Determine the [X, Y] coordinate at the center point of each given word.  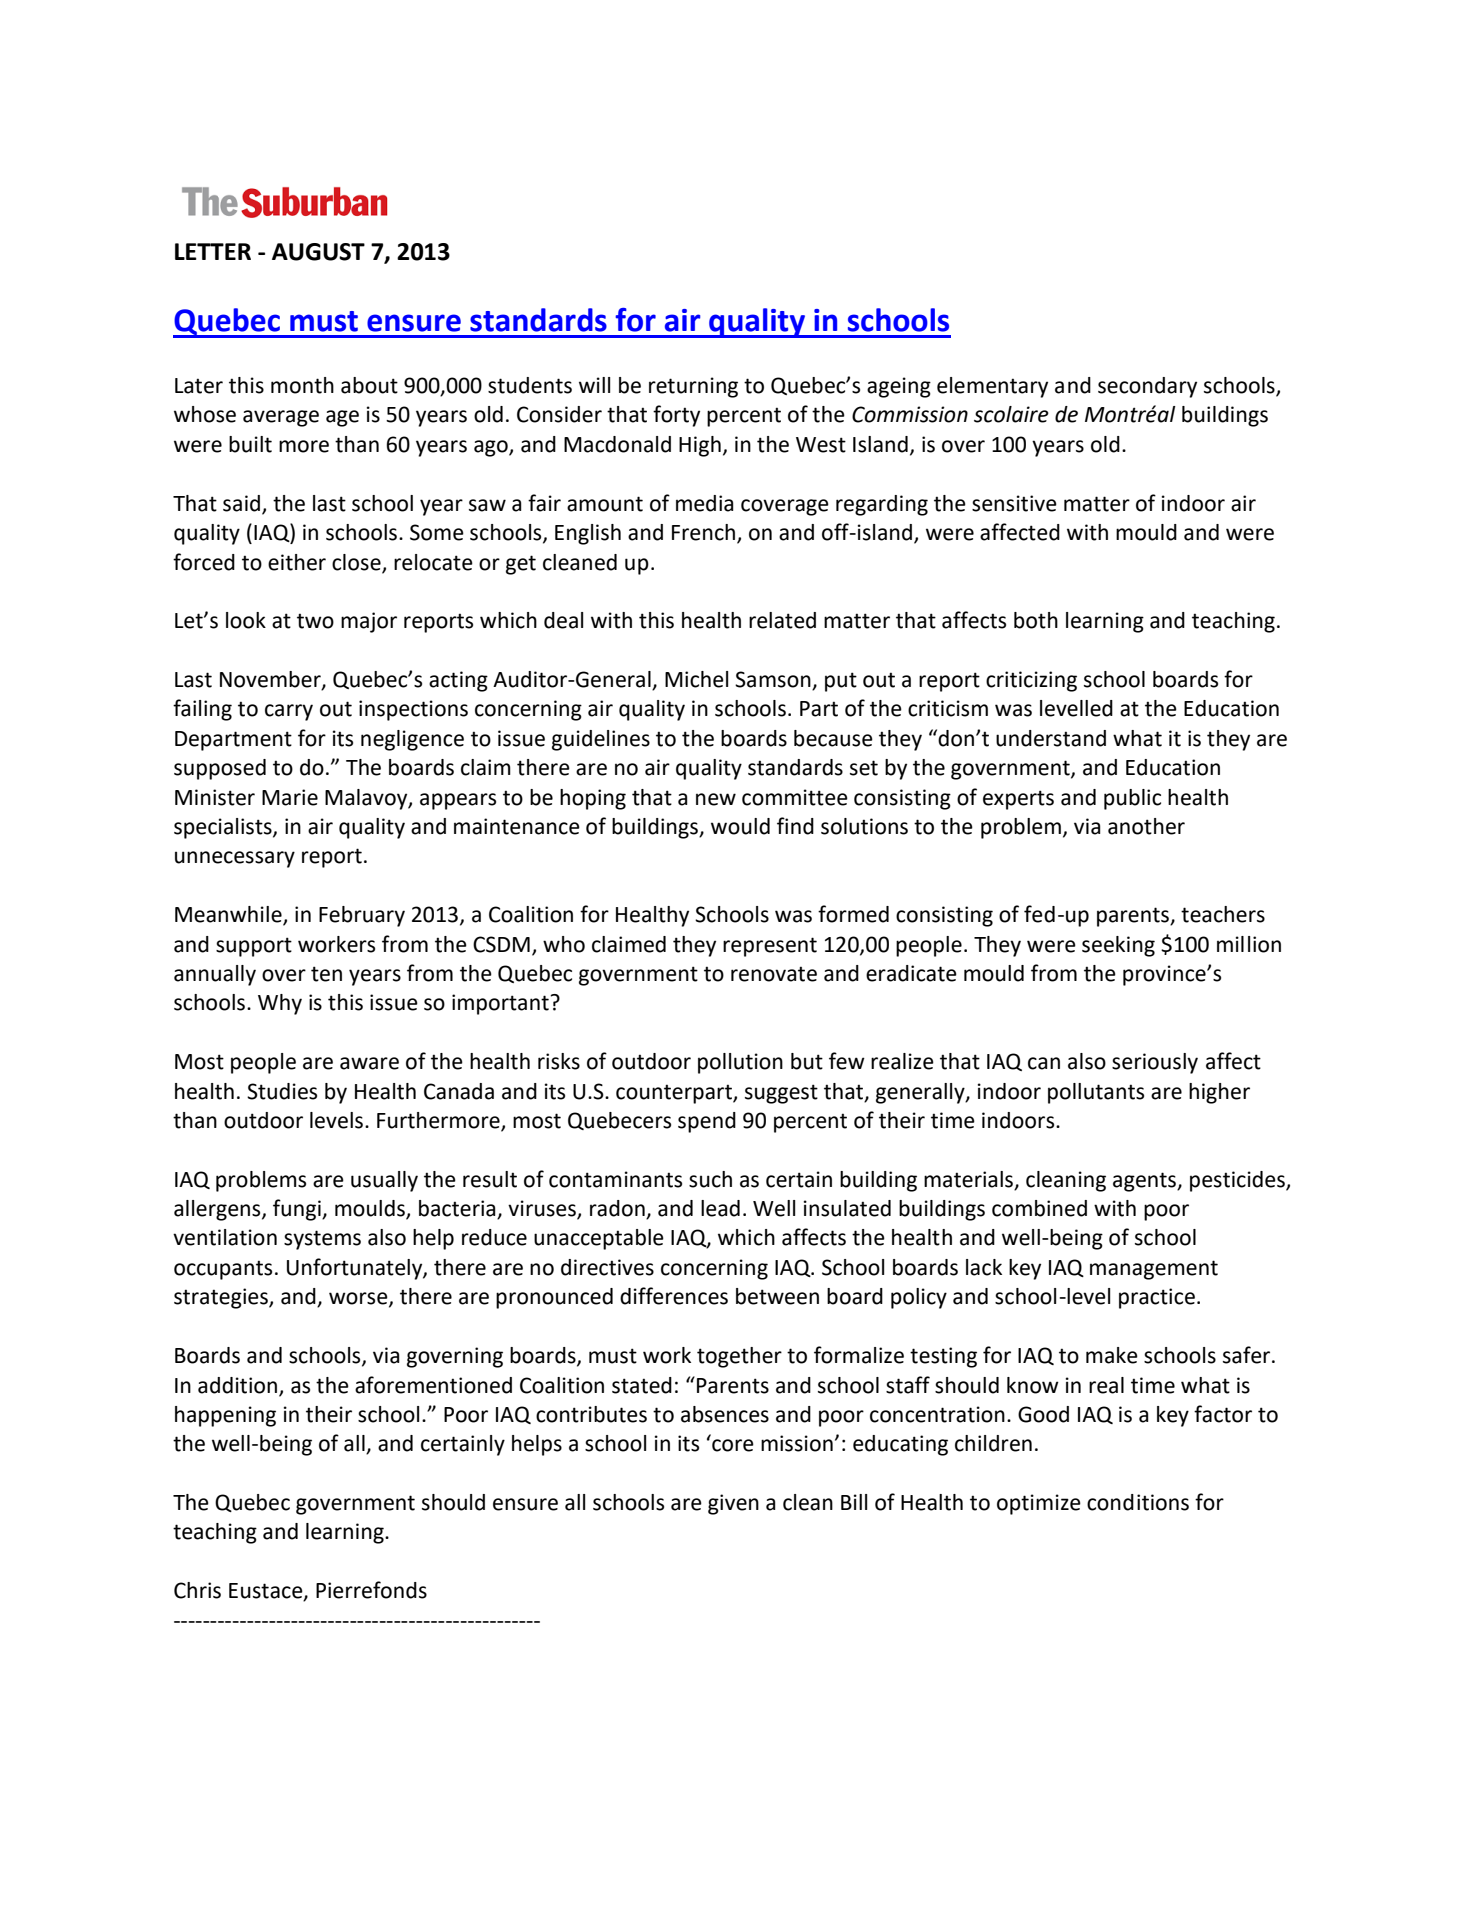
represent [770, 947]
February [362, 916]
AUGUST [318, 252]
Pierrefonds [371, 1590]
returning [693, 387]
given [733, 1504]
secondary [1147, 387]
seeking [1118, 946]
